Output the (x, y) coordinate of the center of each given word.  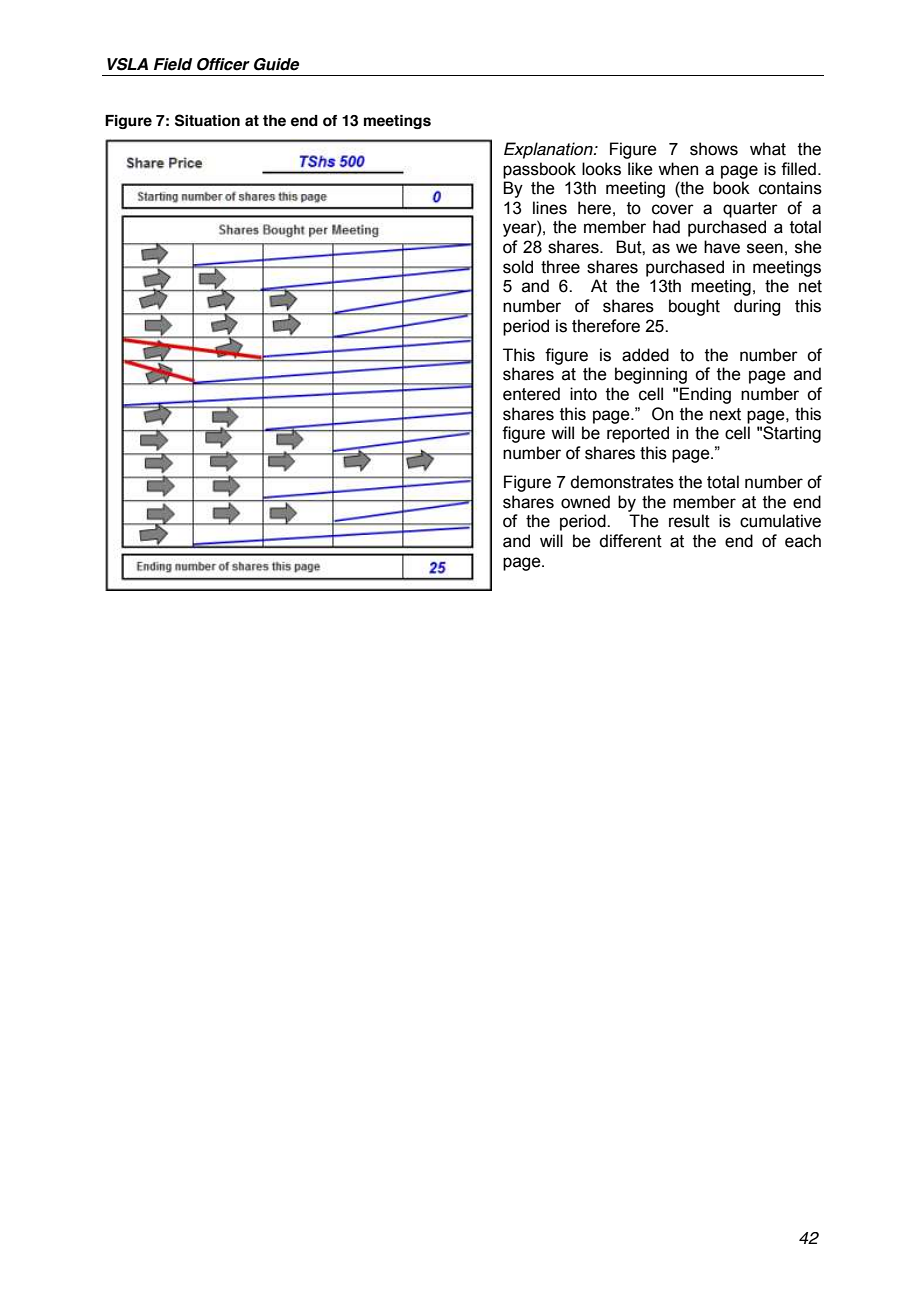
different (630, 541)
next (725, 414)
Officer (223, 64)
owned (585, 502)
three (560, 267)
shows (714, 149)
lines (550, 208)
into (583, 394)
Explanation (549, 150)
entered (531, 394)
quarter (750, 210)
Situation (207, 120)
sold (518, 267)
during (757, 307)
